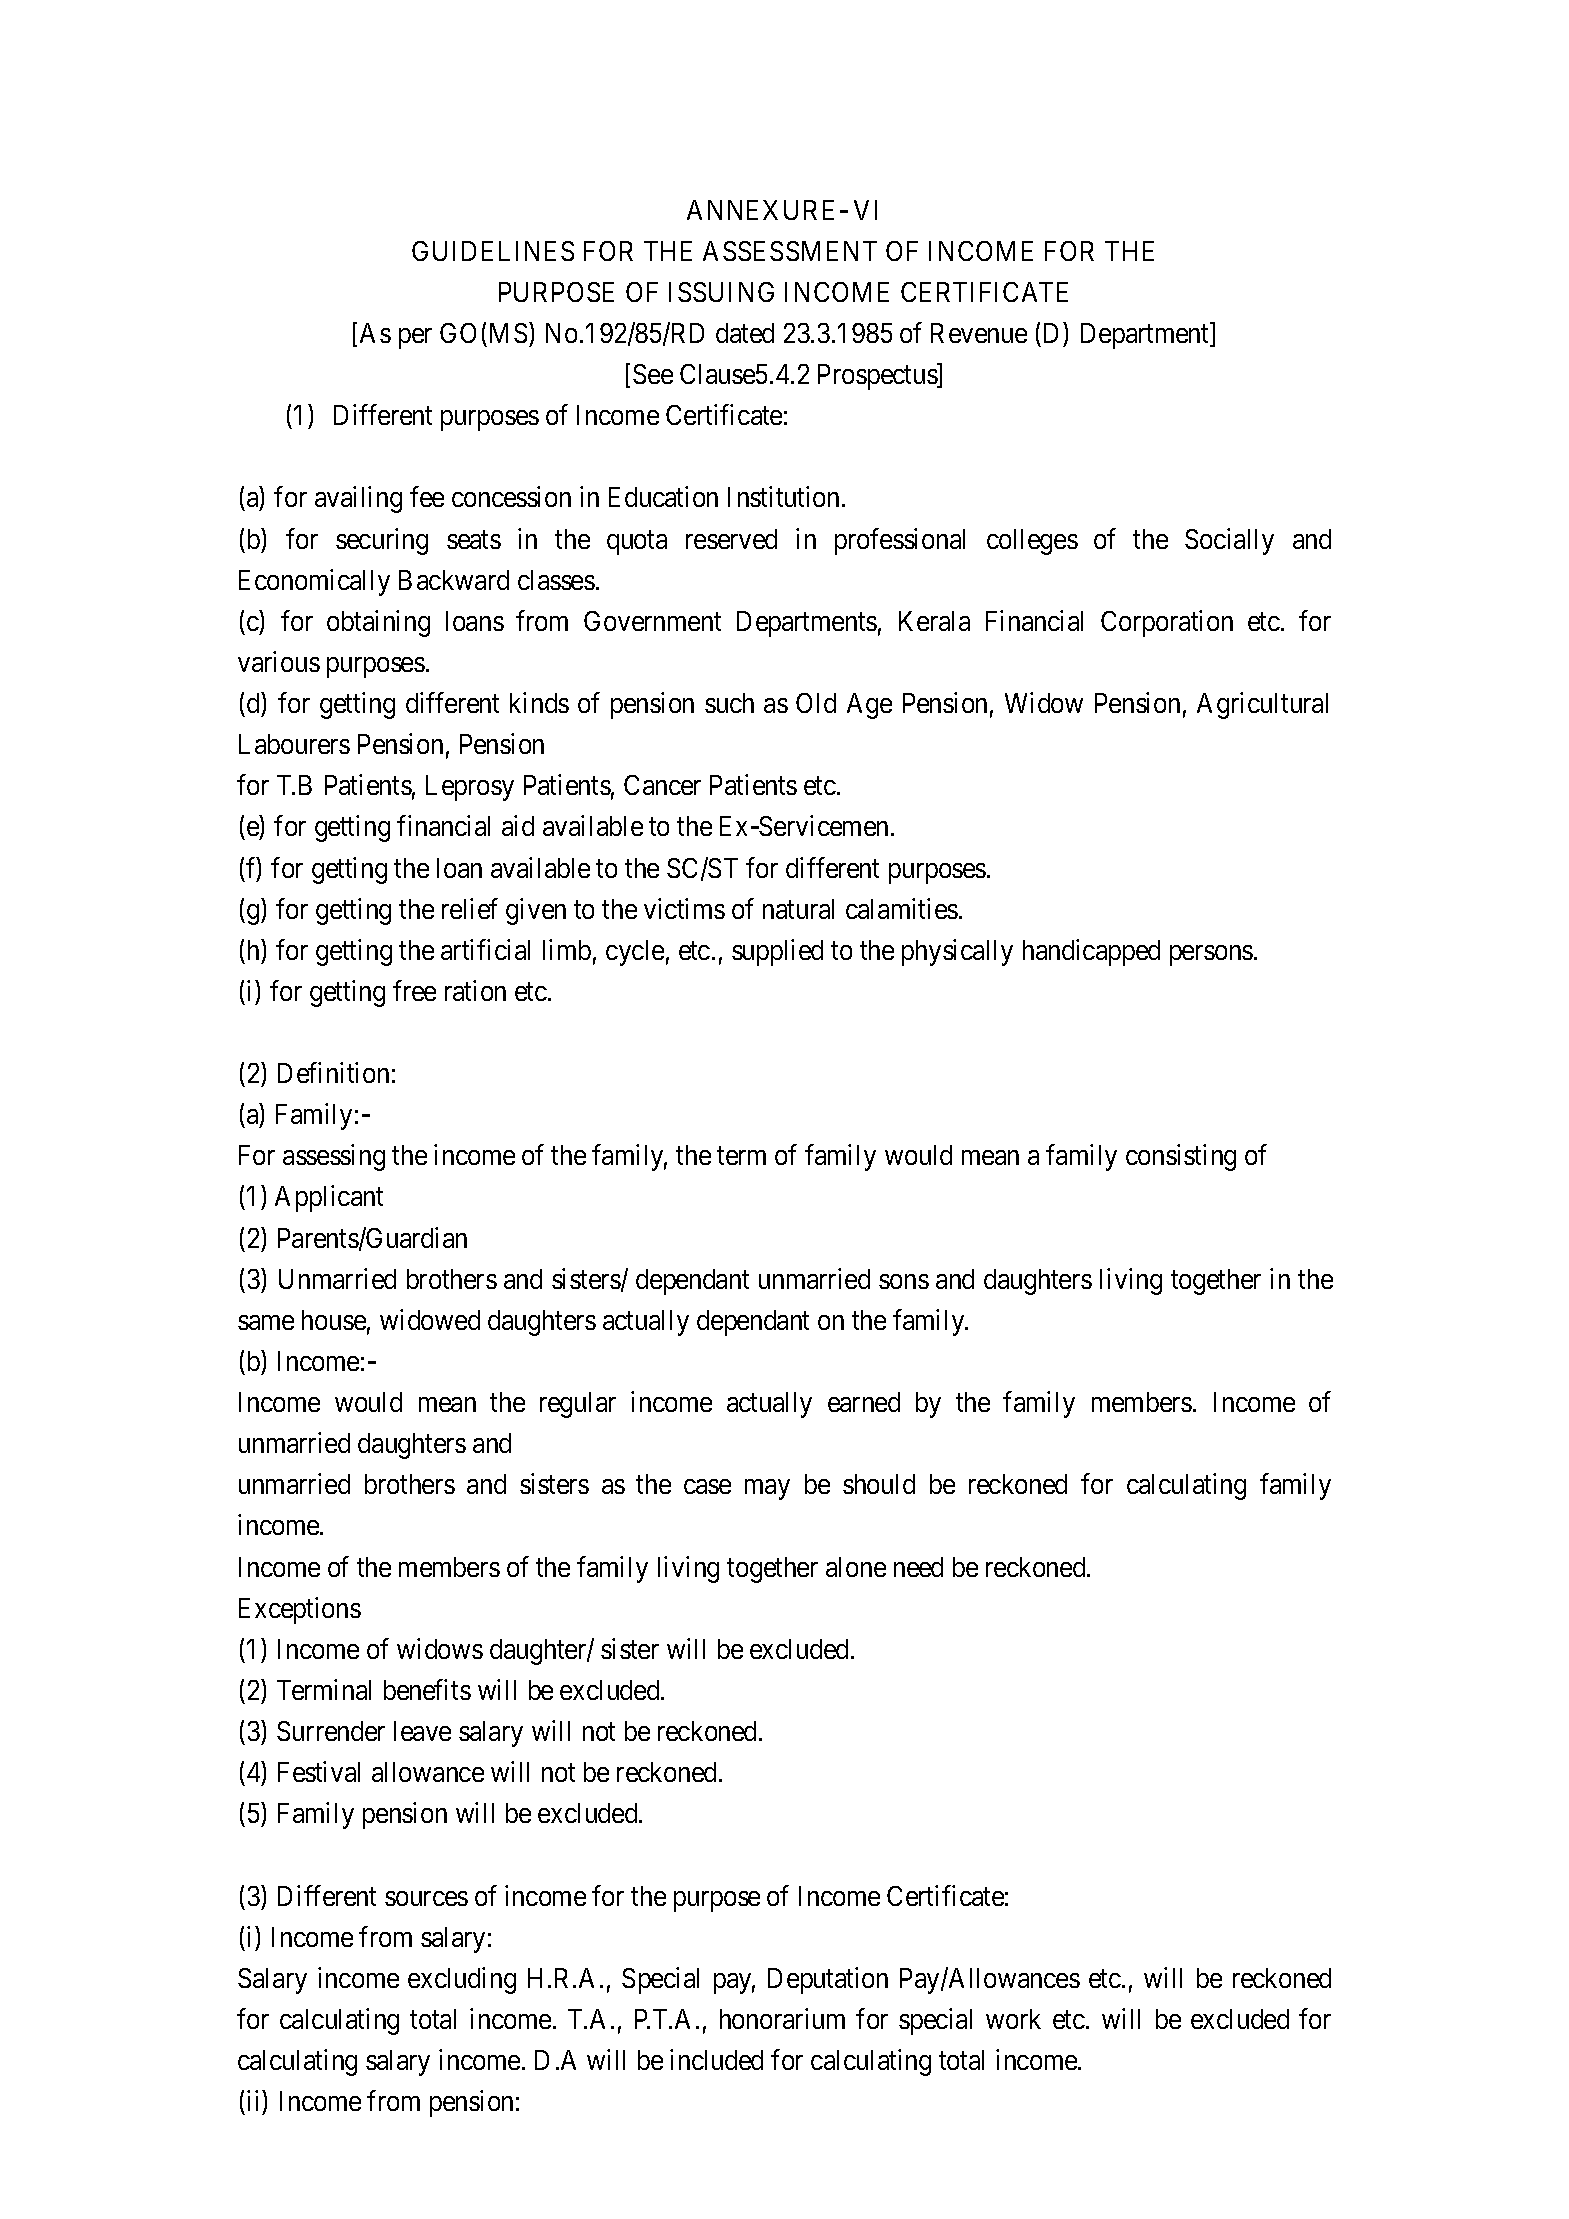 The image size is (1569, 2219). What do you see at coordinates (745, 333) in the document?
I see `dated` at bounding box center [745, 333].
